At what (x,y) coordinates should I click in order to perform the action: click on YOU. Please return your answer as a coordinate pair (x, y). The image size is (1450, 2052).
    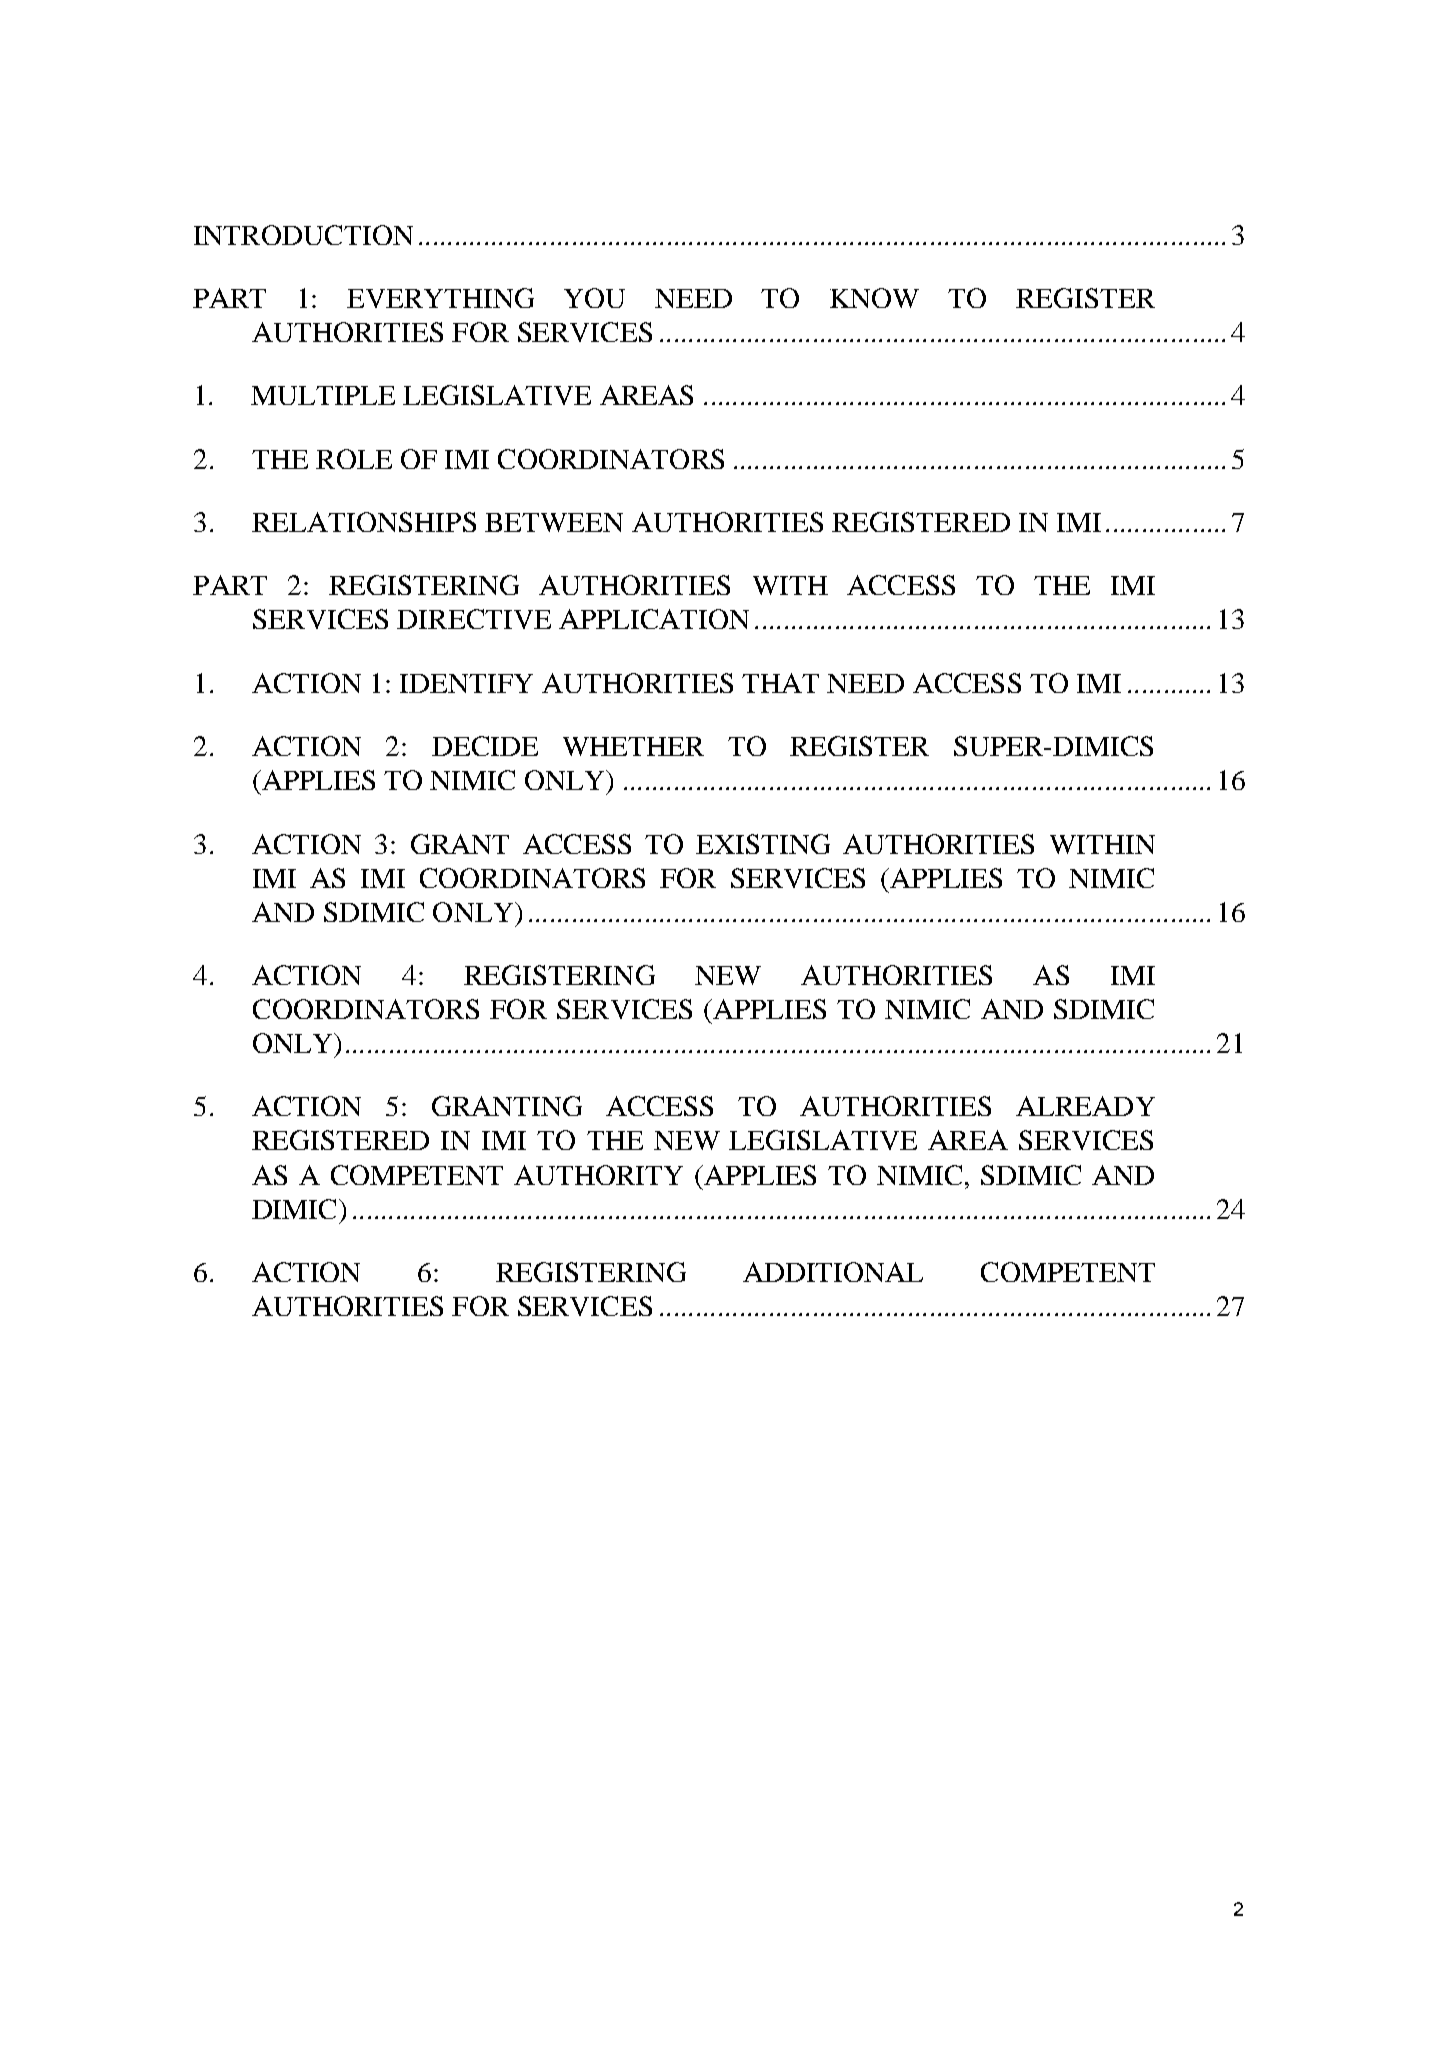
    Looking at the image, I should click on (594, 298).
